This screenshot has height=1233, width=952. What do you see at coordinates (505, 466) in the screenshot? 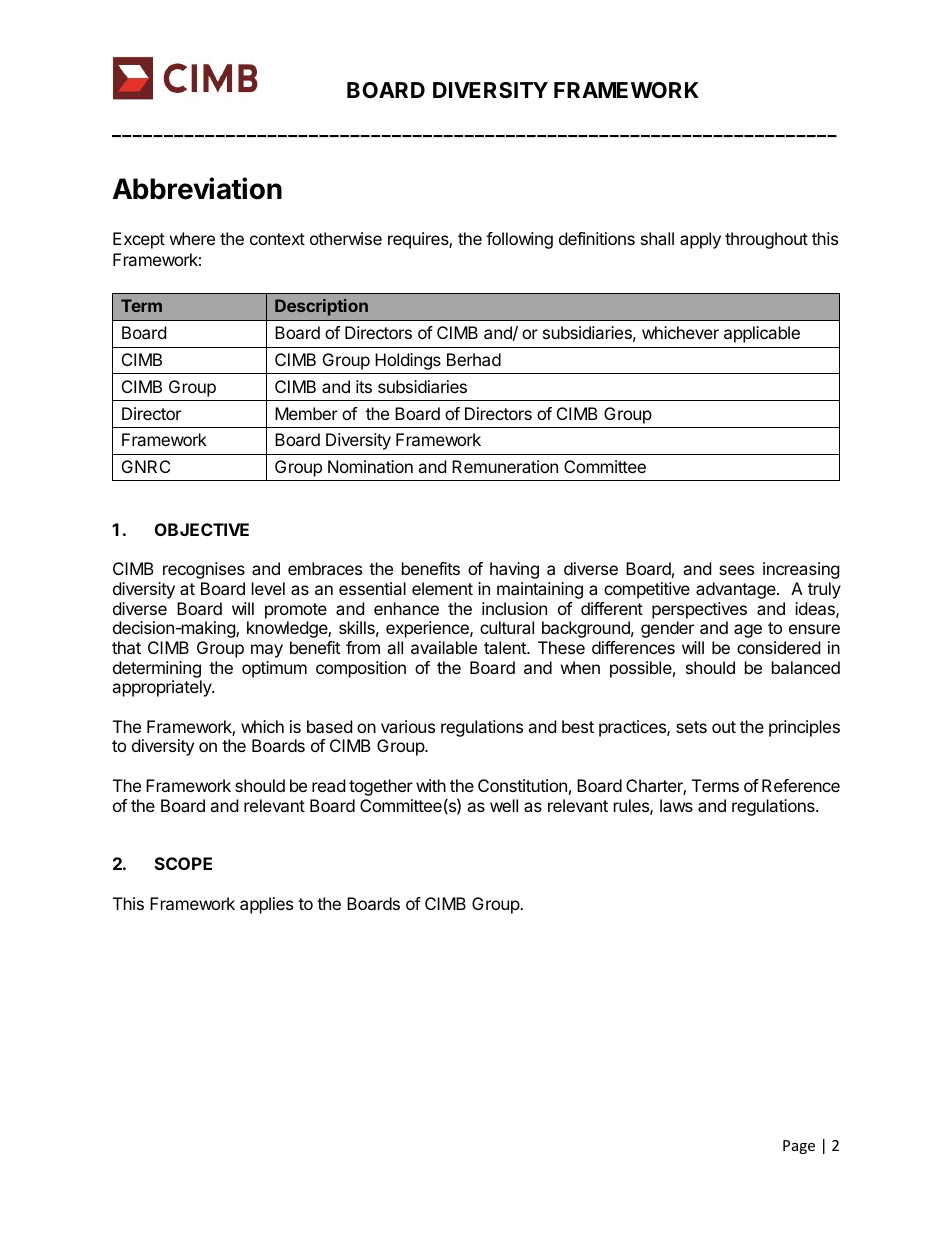
I see `Remuneration` at bounding box center [505, 466].
